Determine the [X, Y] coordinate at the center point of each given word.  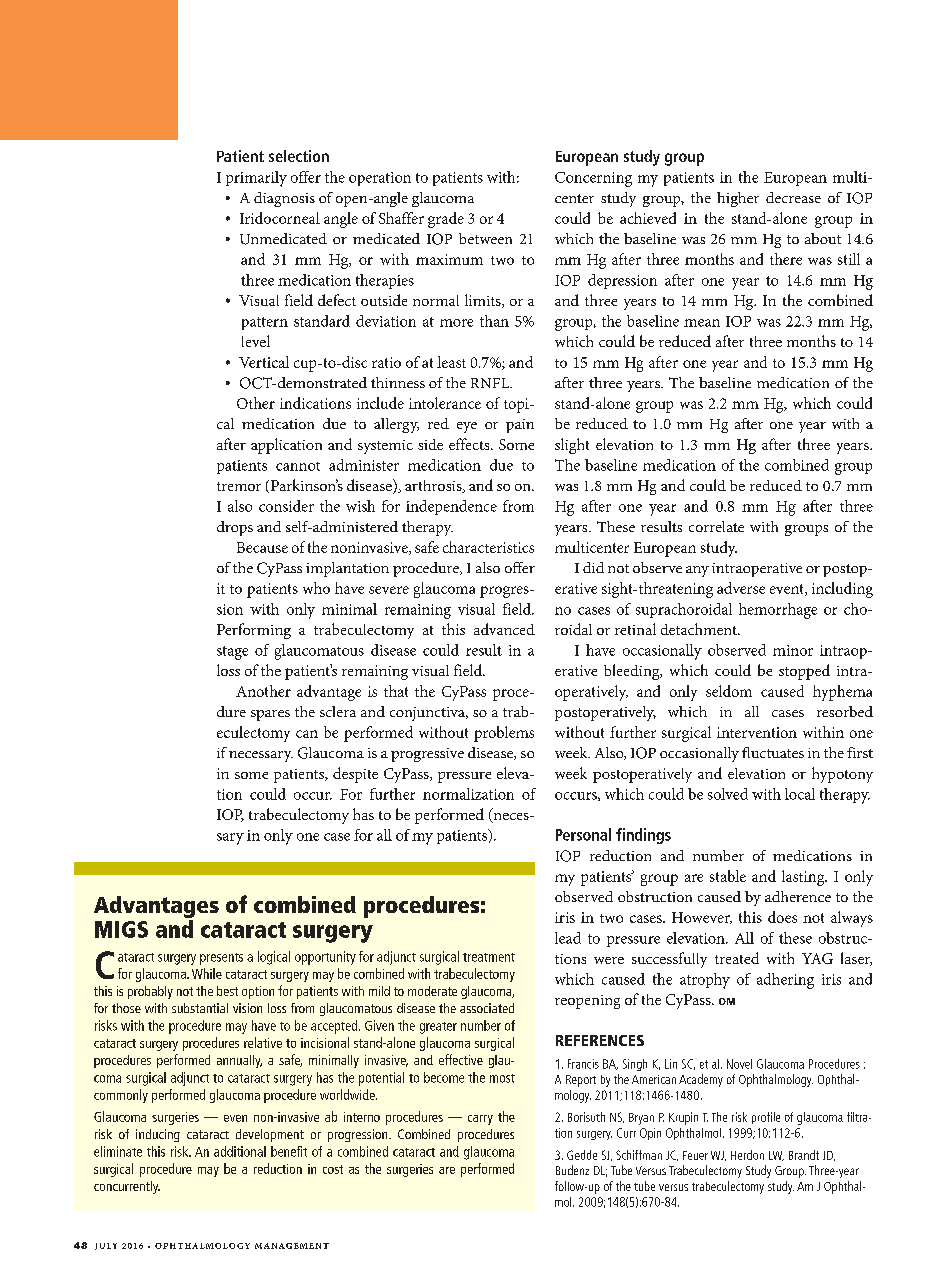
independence [451, 507]
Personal [583, 834]
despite [355, 775]
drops [235, 528]
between [485, 238]
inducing [158, 1135]
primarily [256, 179]
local [800, 794]
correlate [716, 526]
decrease [793, 197]
